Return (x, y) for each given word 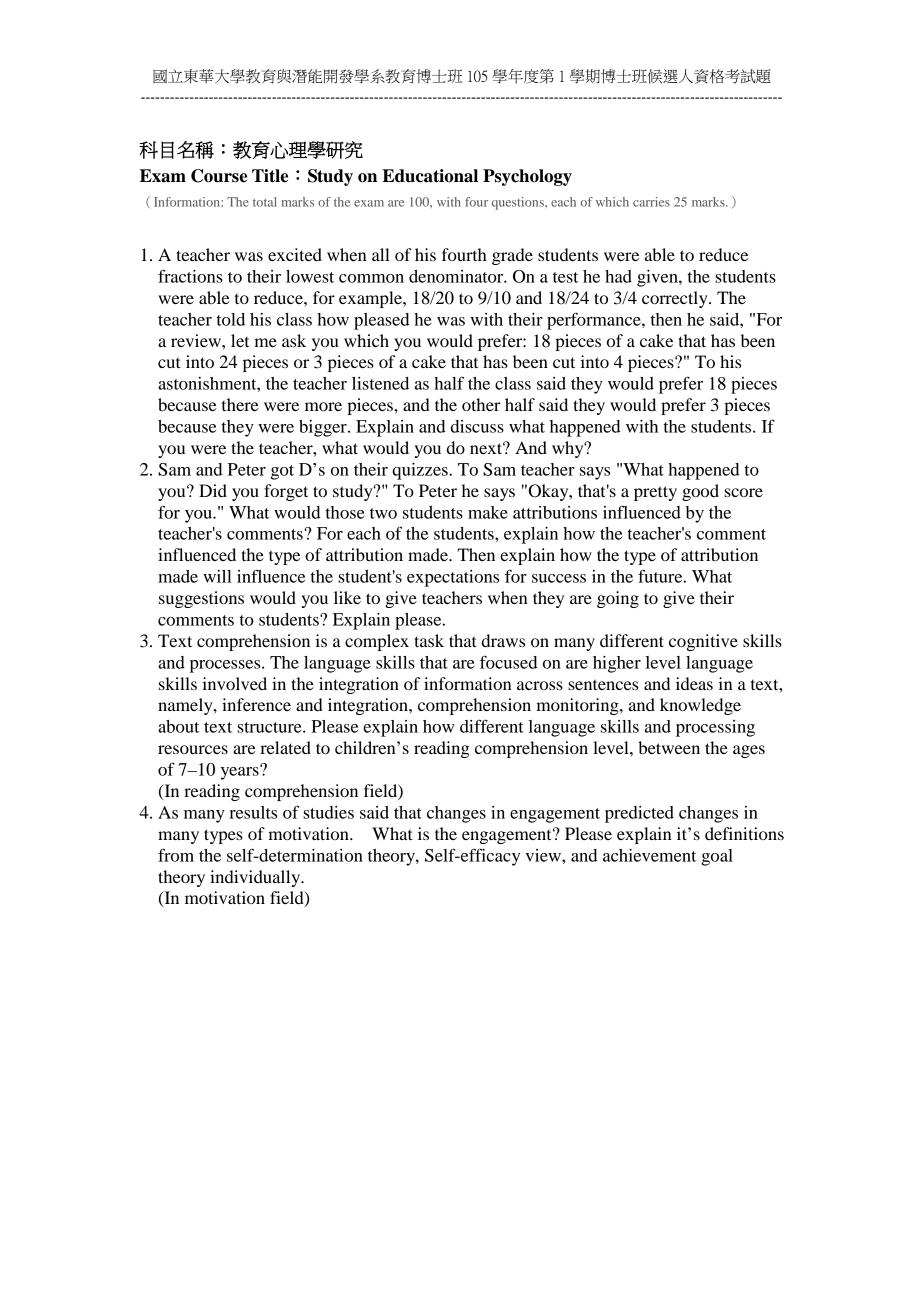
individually (256, 878)
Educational (430, 176)
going (618, 599)
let (240, 340)
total (265, 202)
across (540, 685)
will (217, 576)
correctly (676, 299)
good (700, 492)
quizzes (421, 471)
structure (270, 727)
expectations (453, 578)
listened (380, 383)
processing (715, 728)
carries (651, 202)
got (282, 472)
